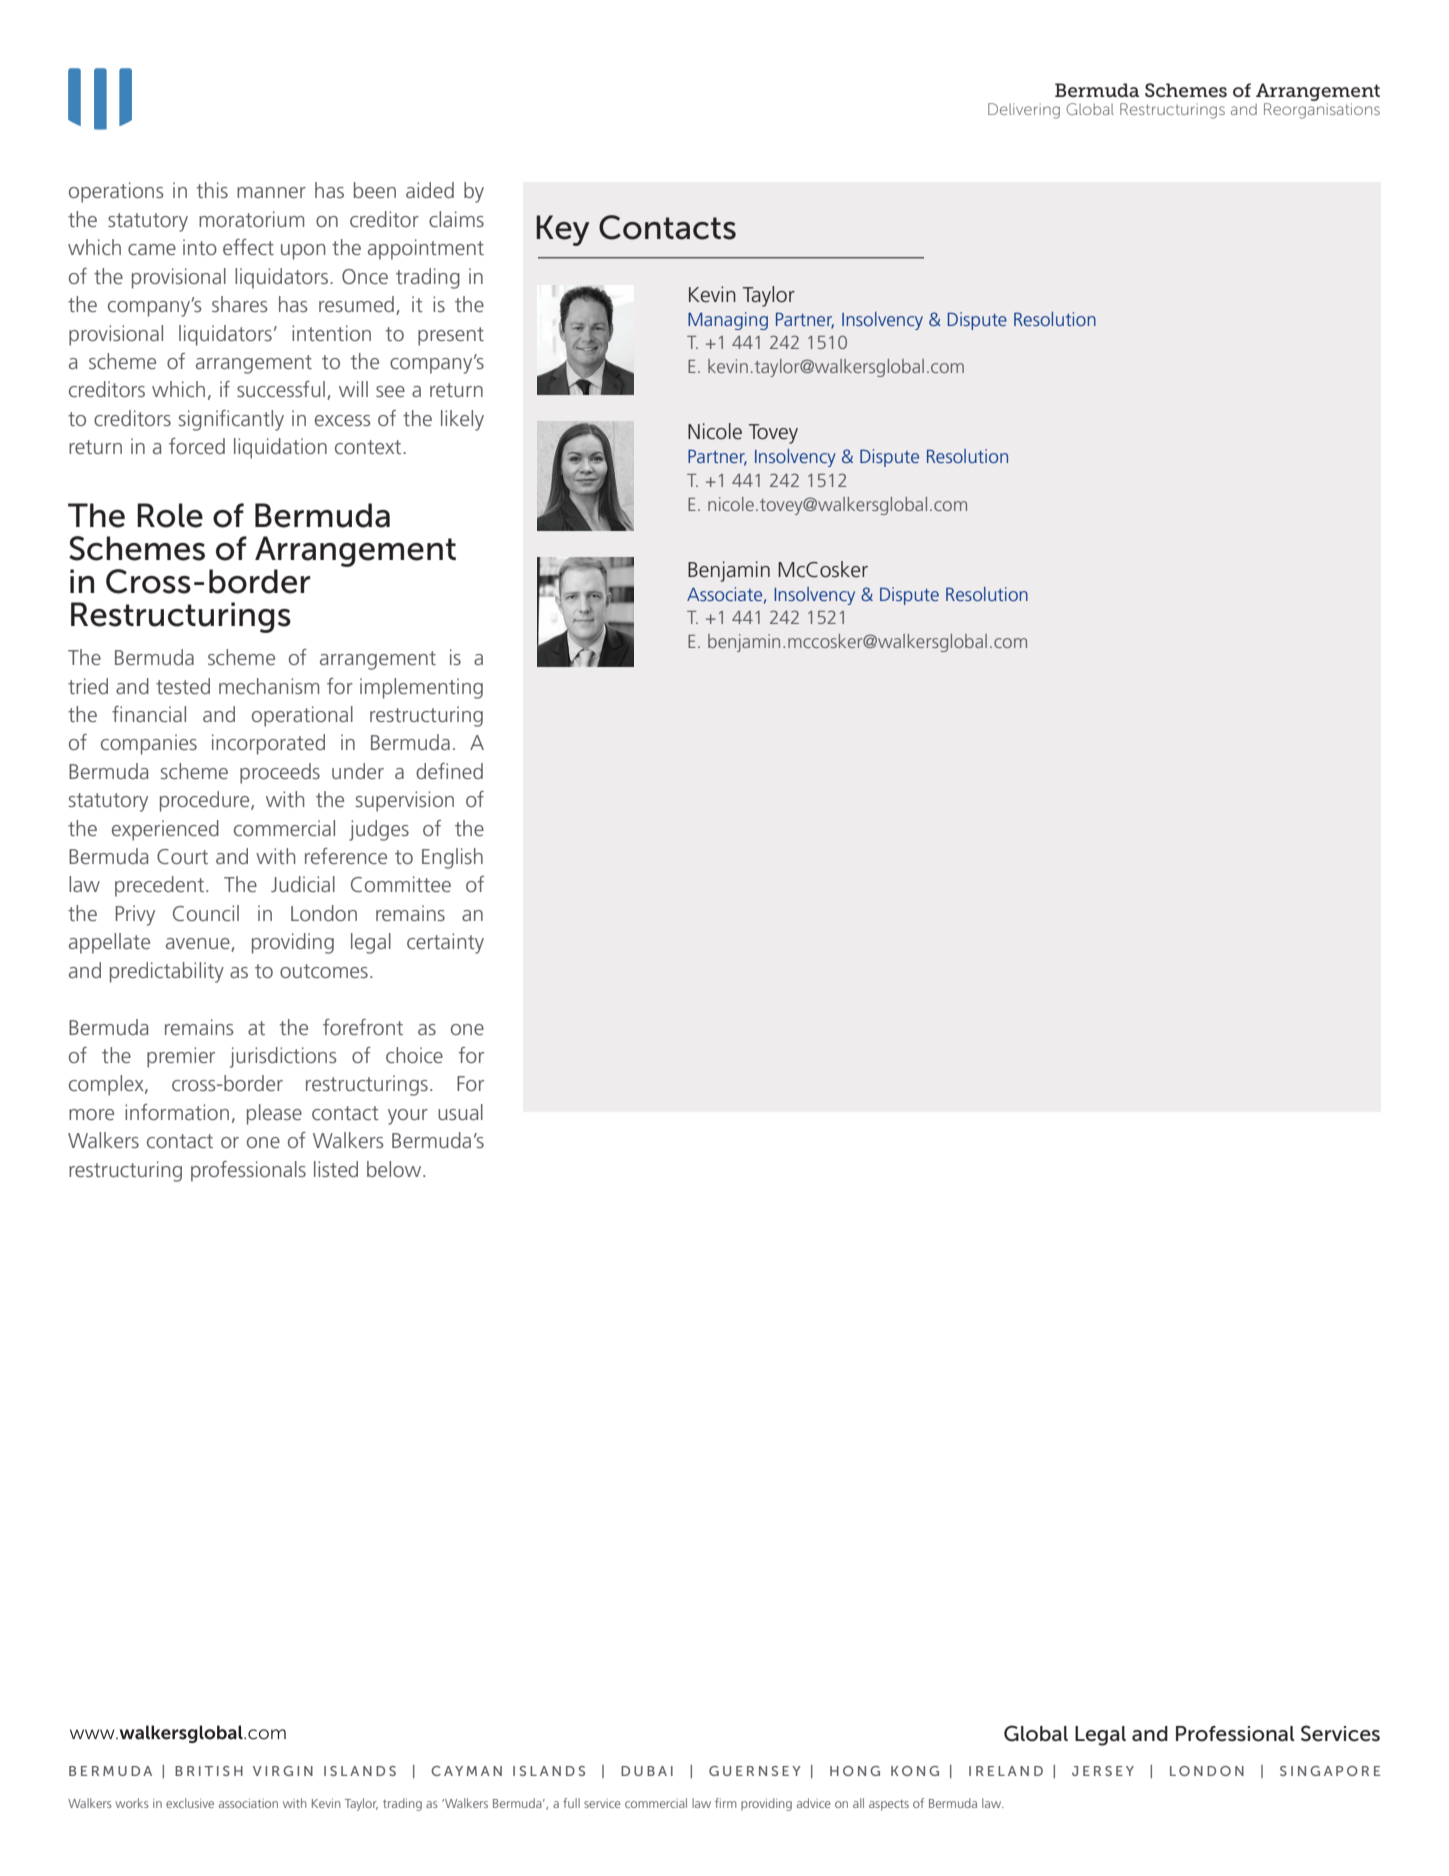  I want to click on defined, so click(449, 771).
